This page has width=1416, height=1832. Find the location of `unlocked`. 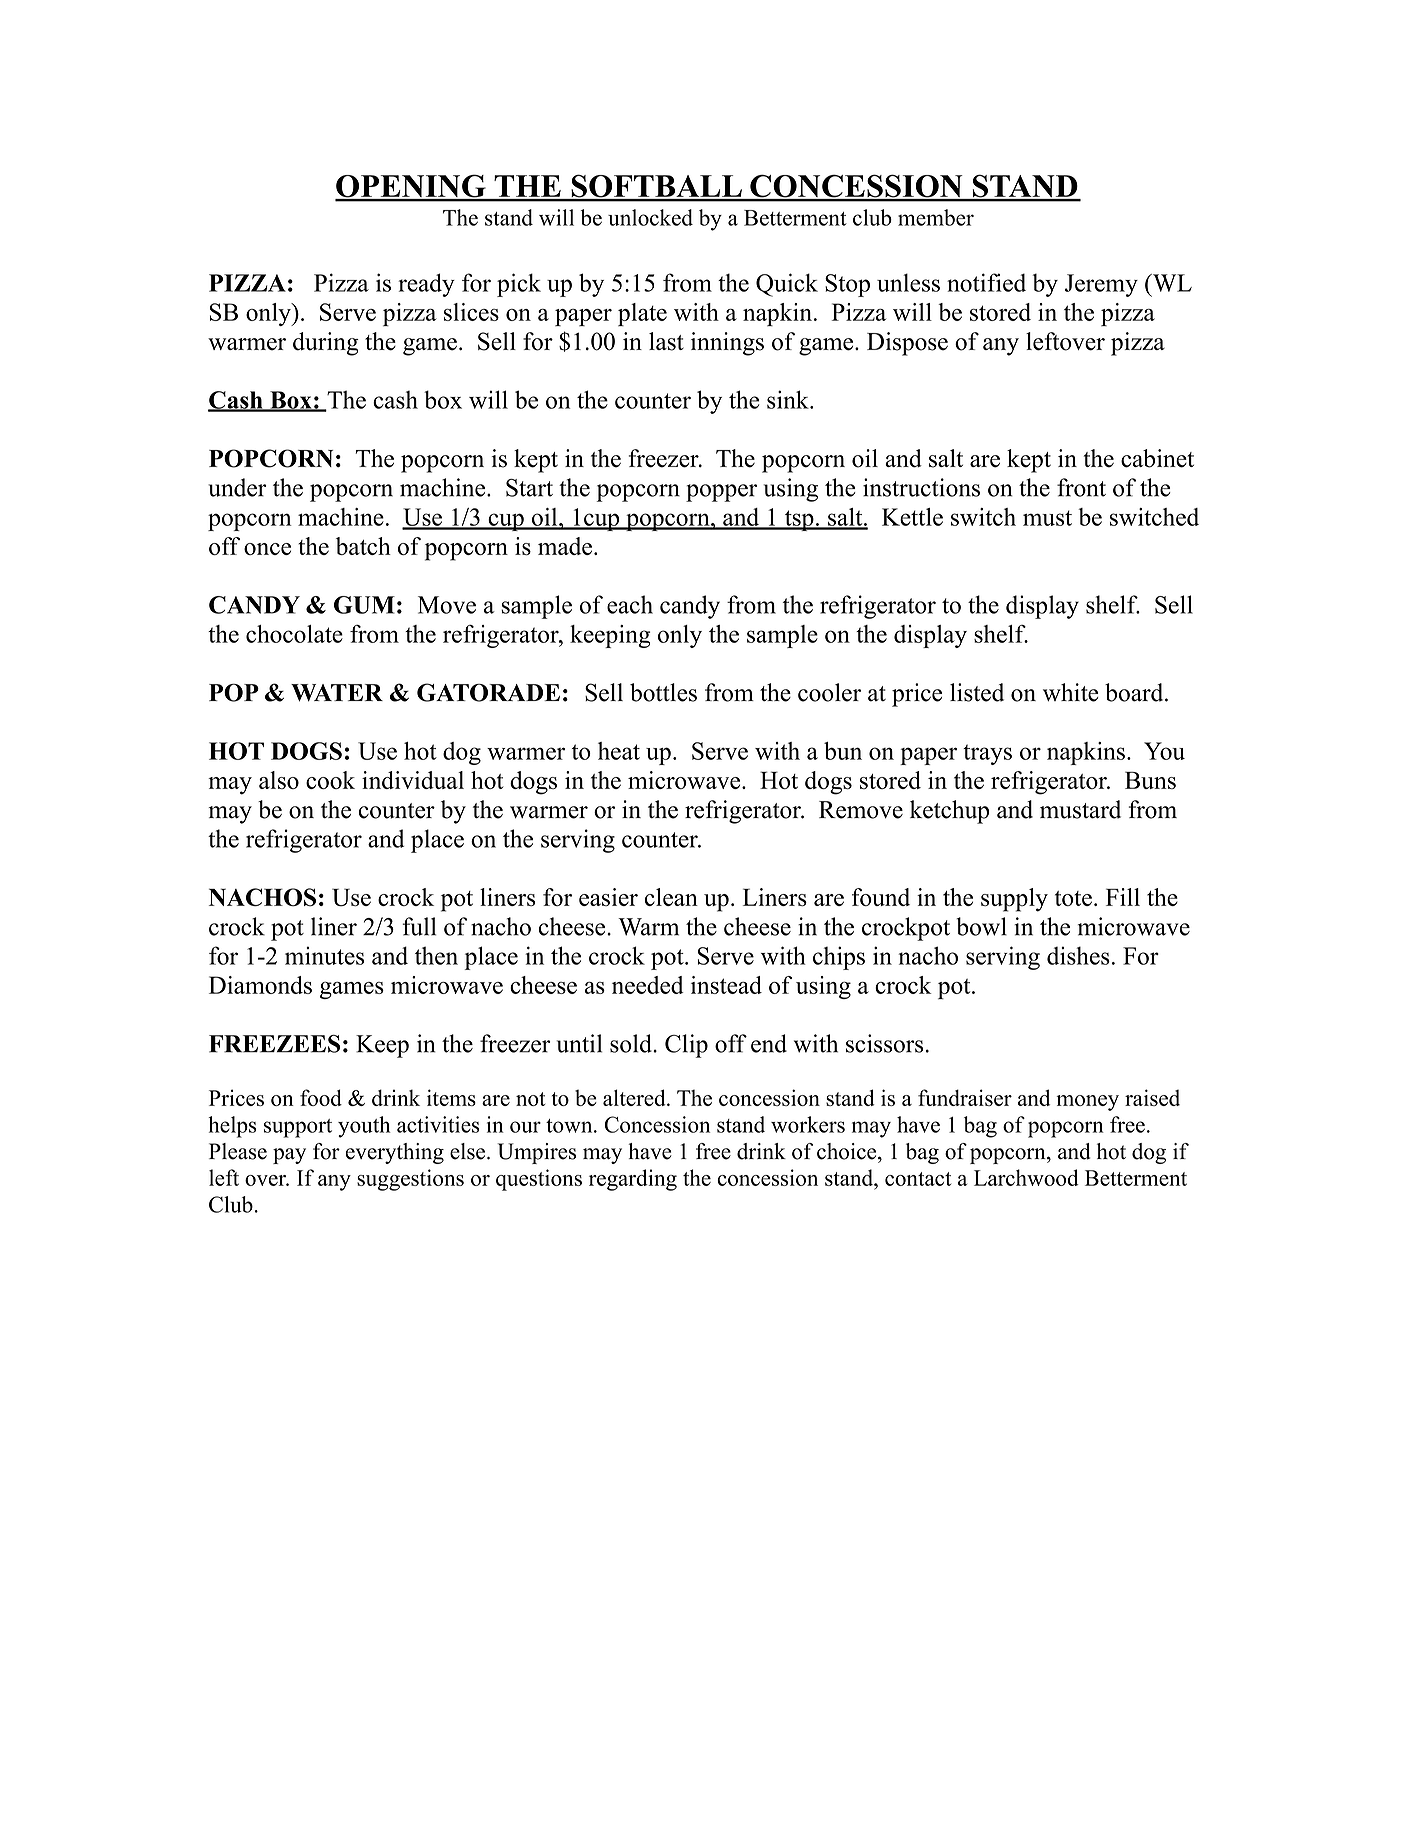

unlocked is located at coordinates (650, 217).
